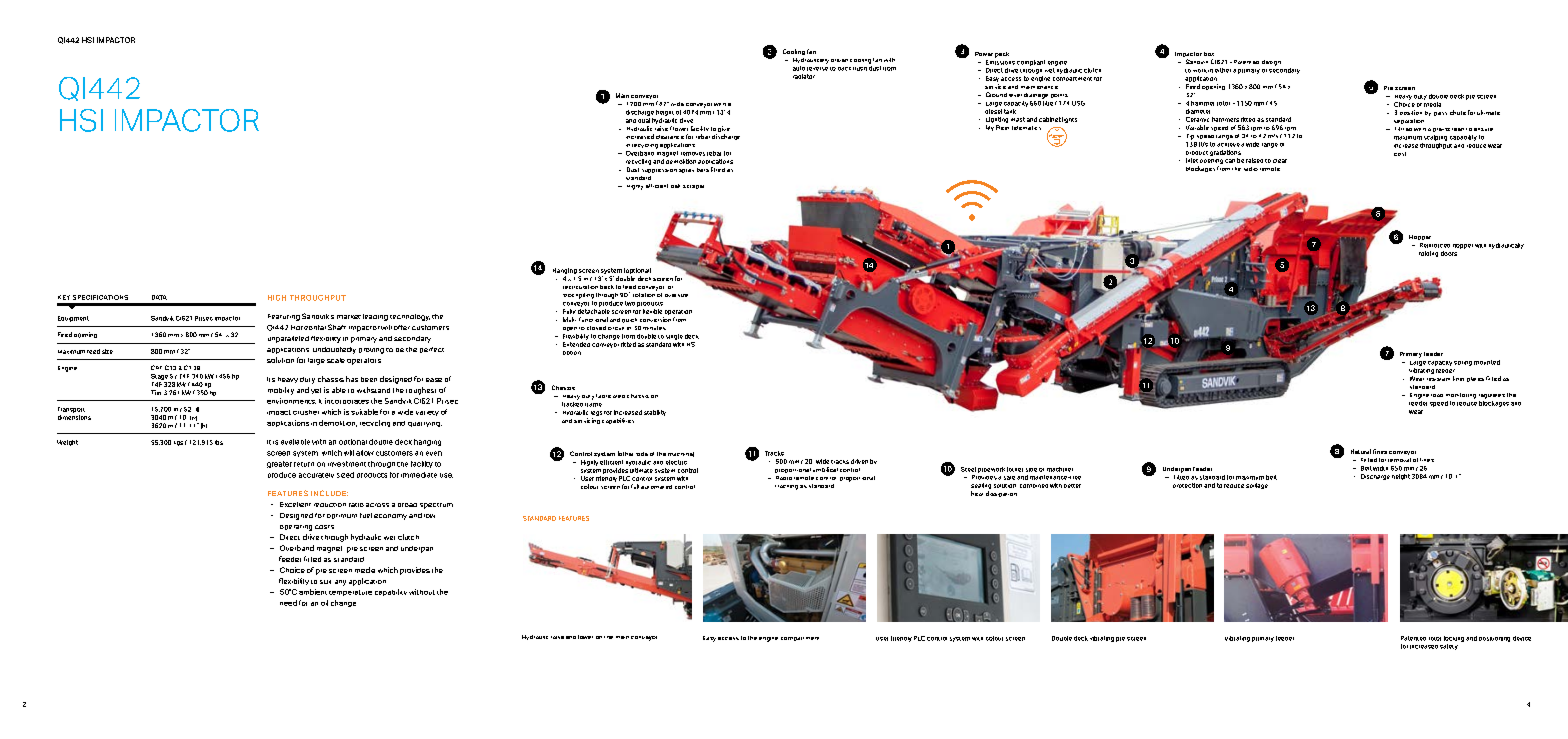 Image resolution: width=1568 pixels, height=739 pixels. Describe the element at coordinates (674, 337) in the page. I see `single` at that location.
